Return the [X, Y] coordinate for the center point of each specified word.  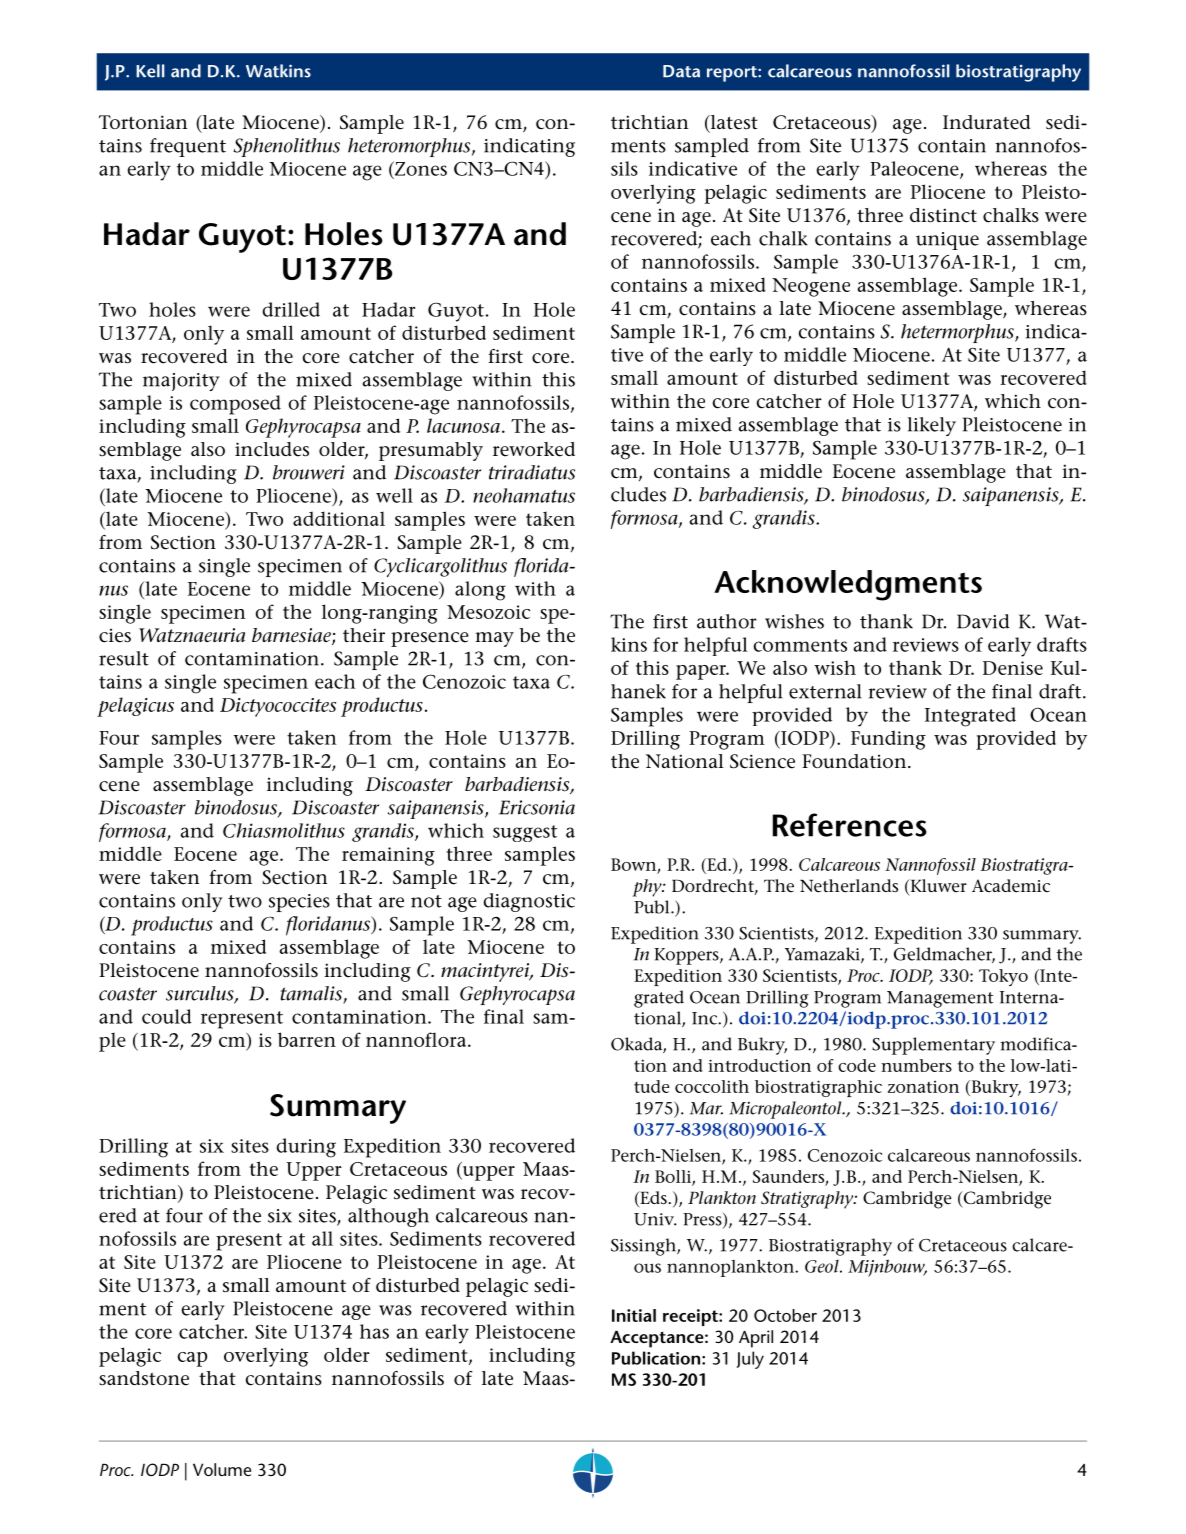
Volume [222, 1469]
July [750, 1360]
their [364, 635]
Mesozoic [488, 612]
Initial [634, 1315]
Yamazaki [823, 955]
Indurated [987, 122]
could [167, 1016]
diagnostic [529, 902]
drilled [291, 309]
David [983, 621]
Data [681, 71]
